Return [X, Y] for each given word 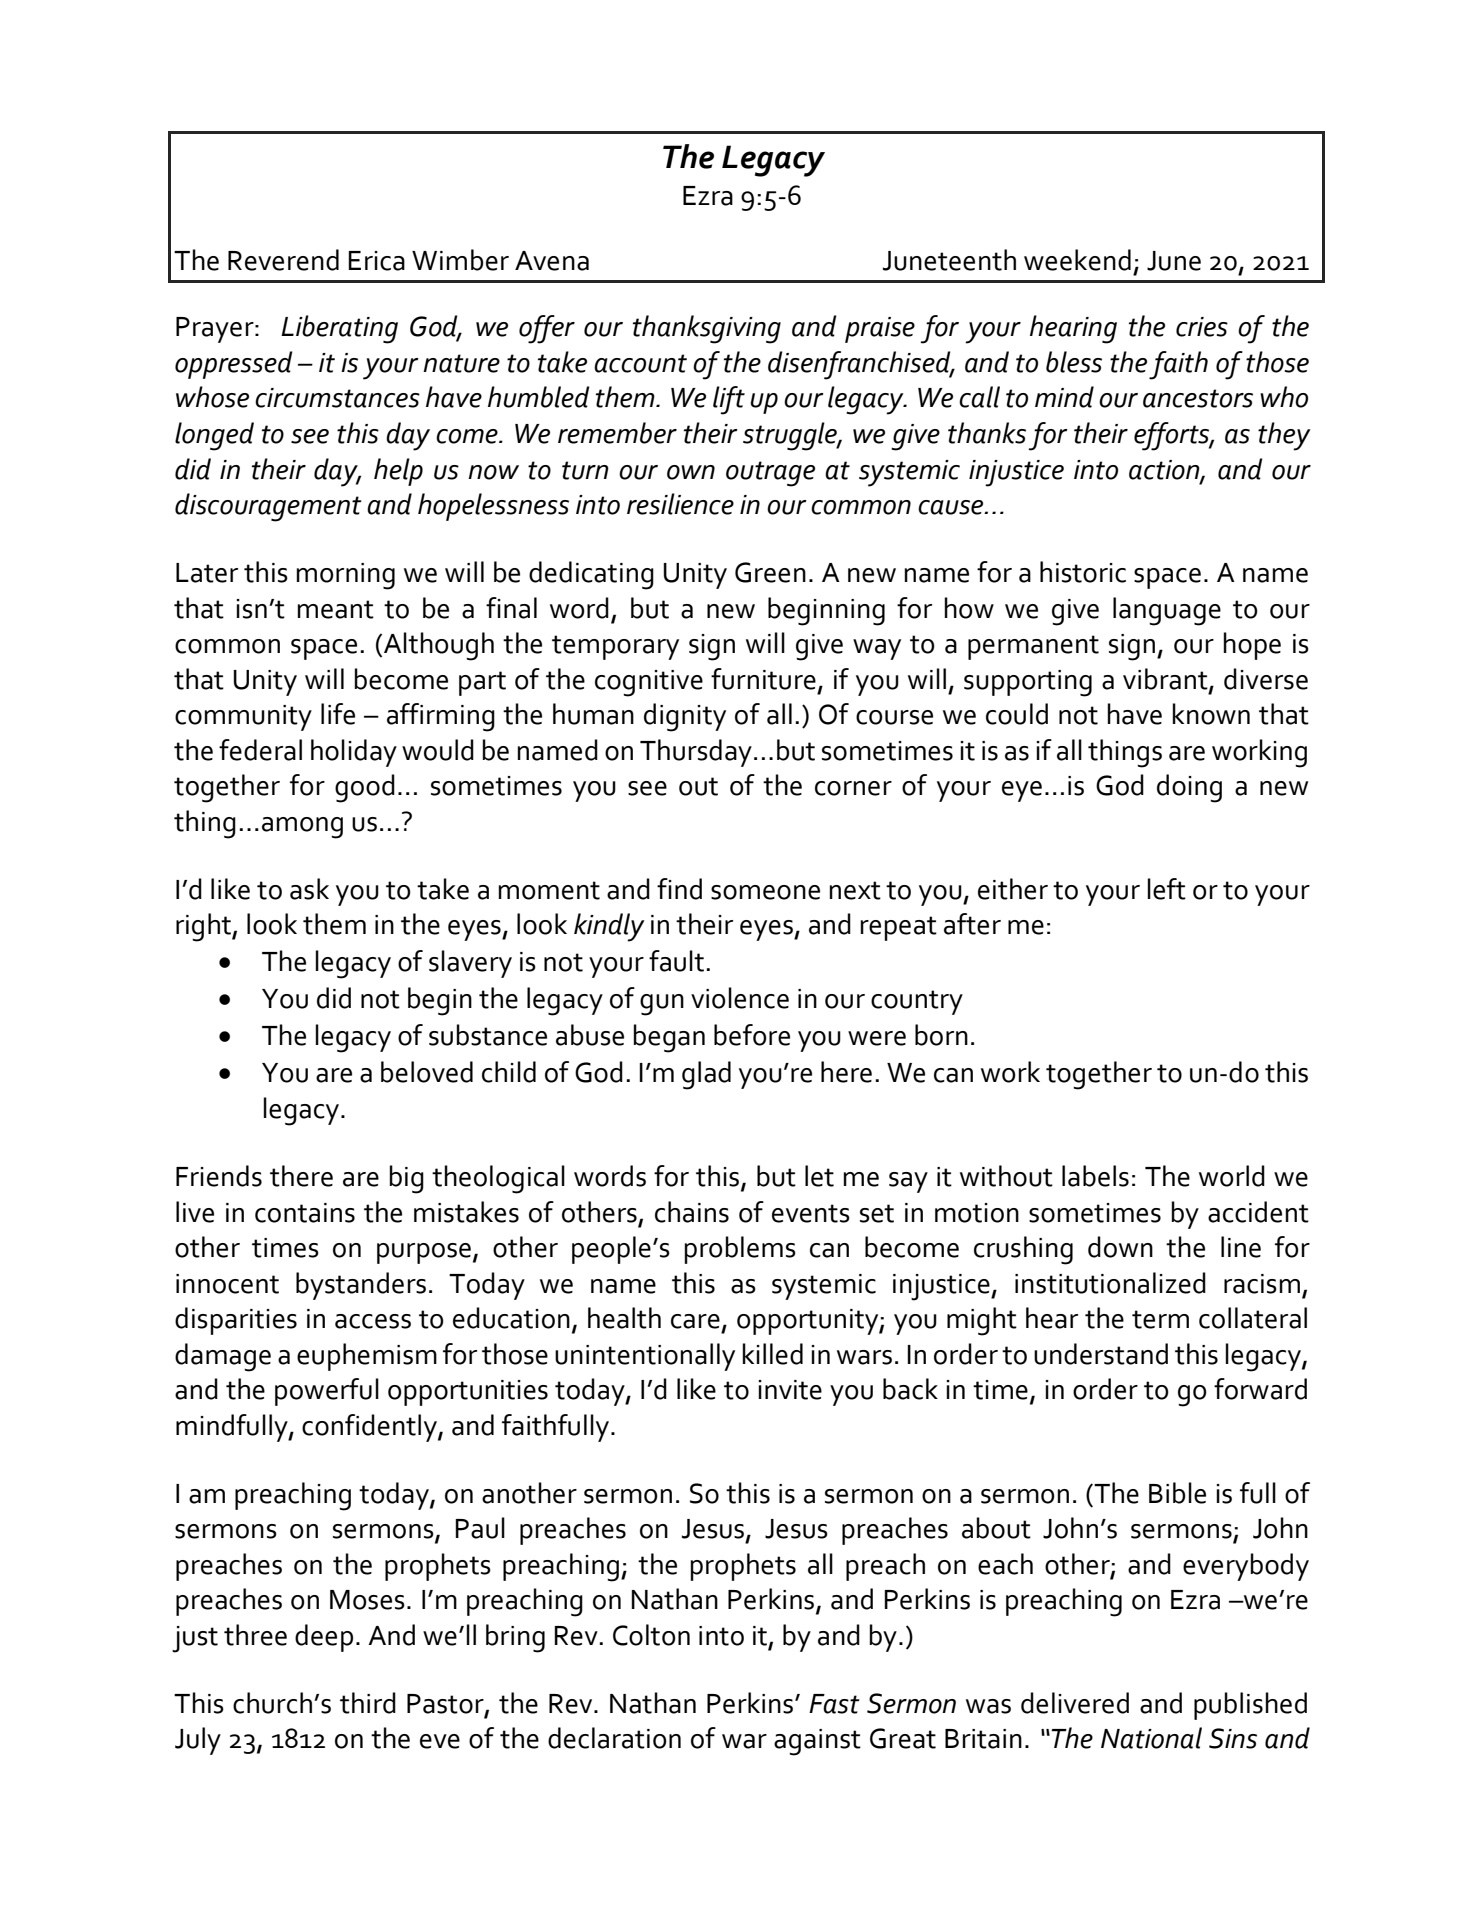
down [1120, 1247]
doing [1189, 788]
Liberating [339, 329]
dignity [685, 717]
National [1151, 1738]
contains [305, 1213]
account [640, 363]
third [368, 1703]
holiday [354, 753]
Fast [834, 1704]
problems [740, 1250]
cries [1202, 327]
